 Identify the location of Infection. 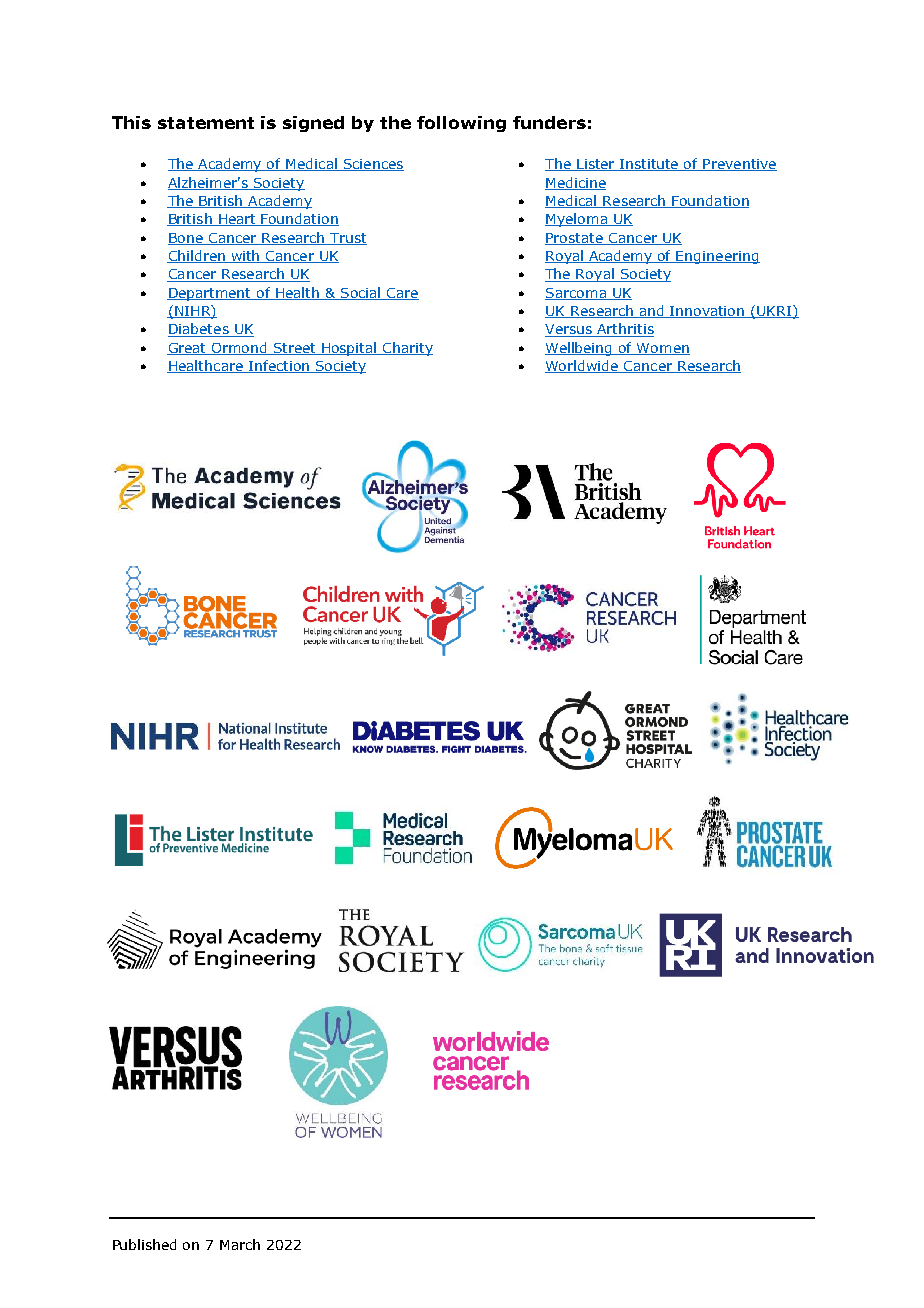
(278, 366).
